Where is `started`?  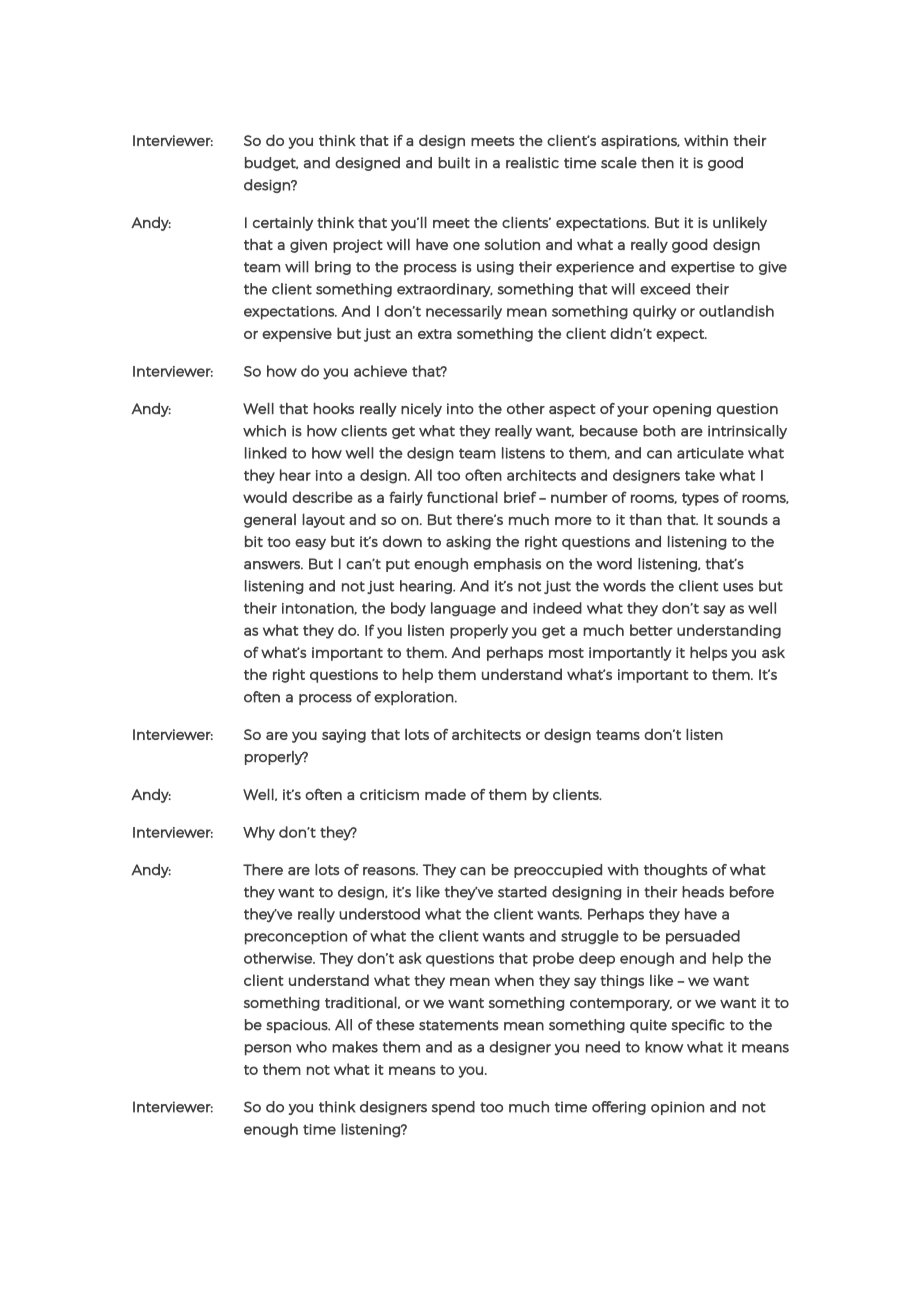
started is located at coordinates (522, 892).
